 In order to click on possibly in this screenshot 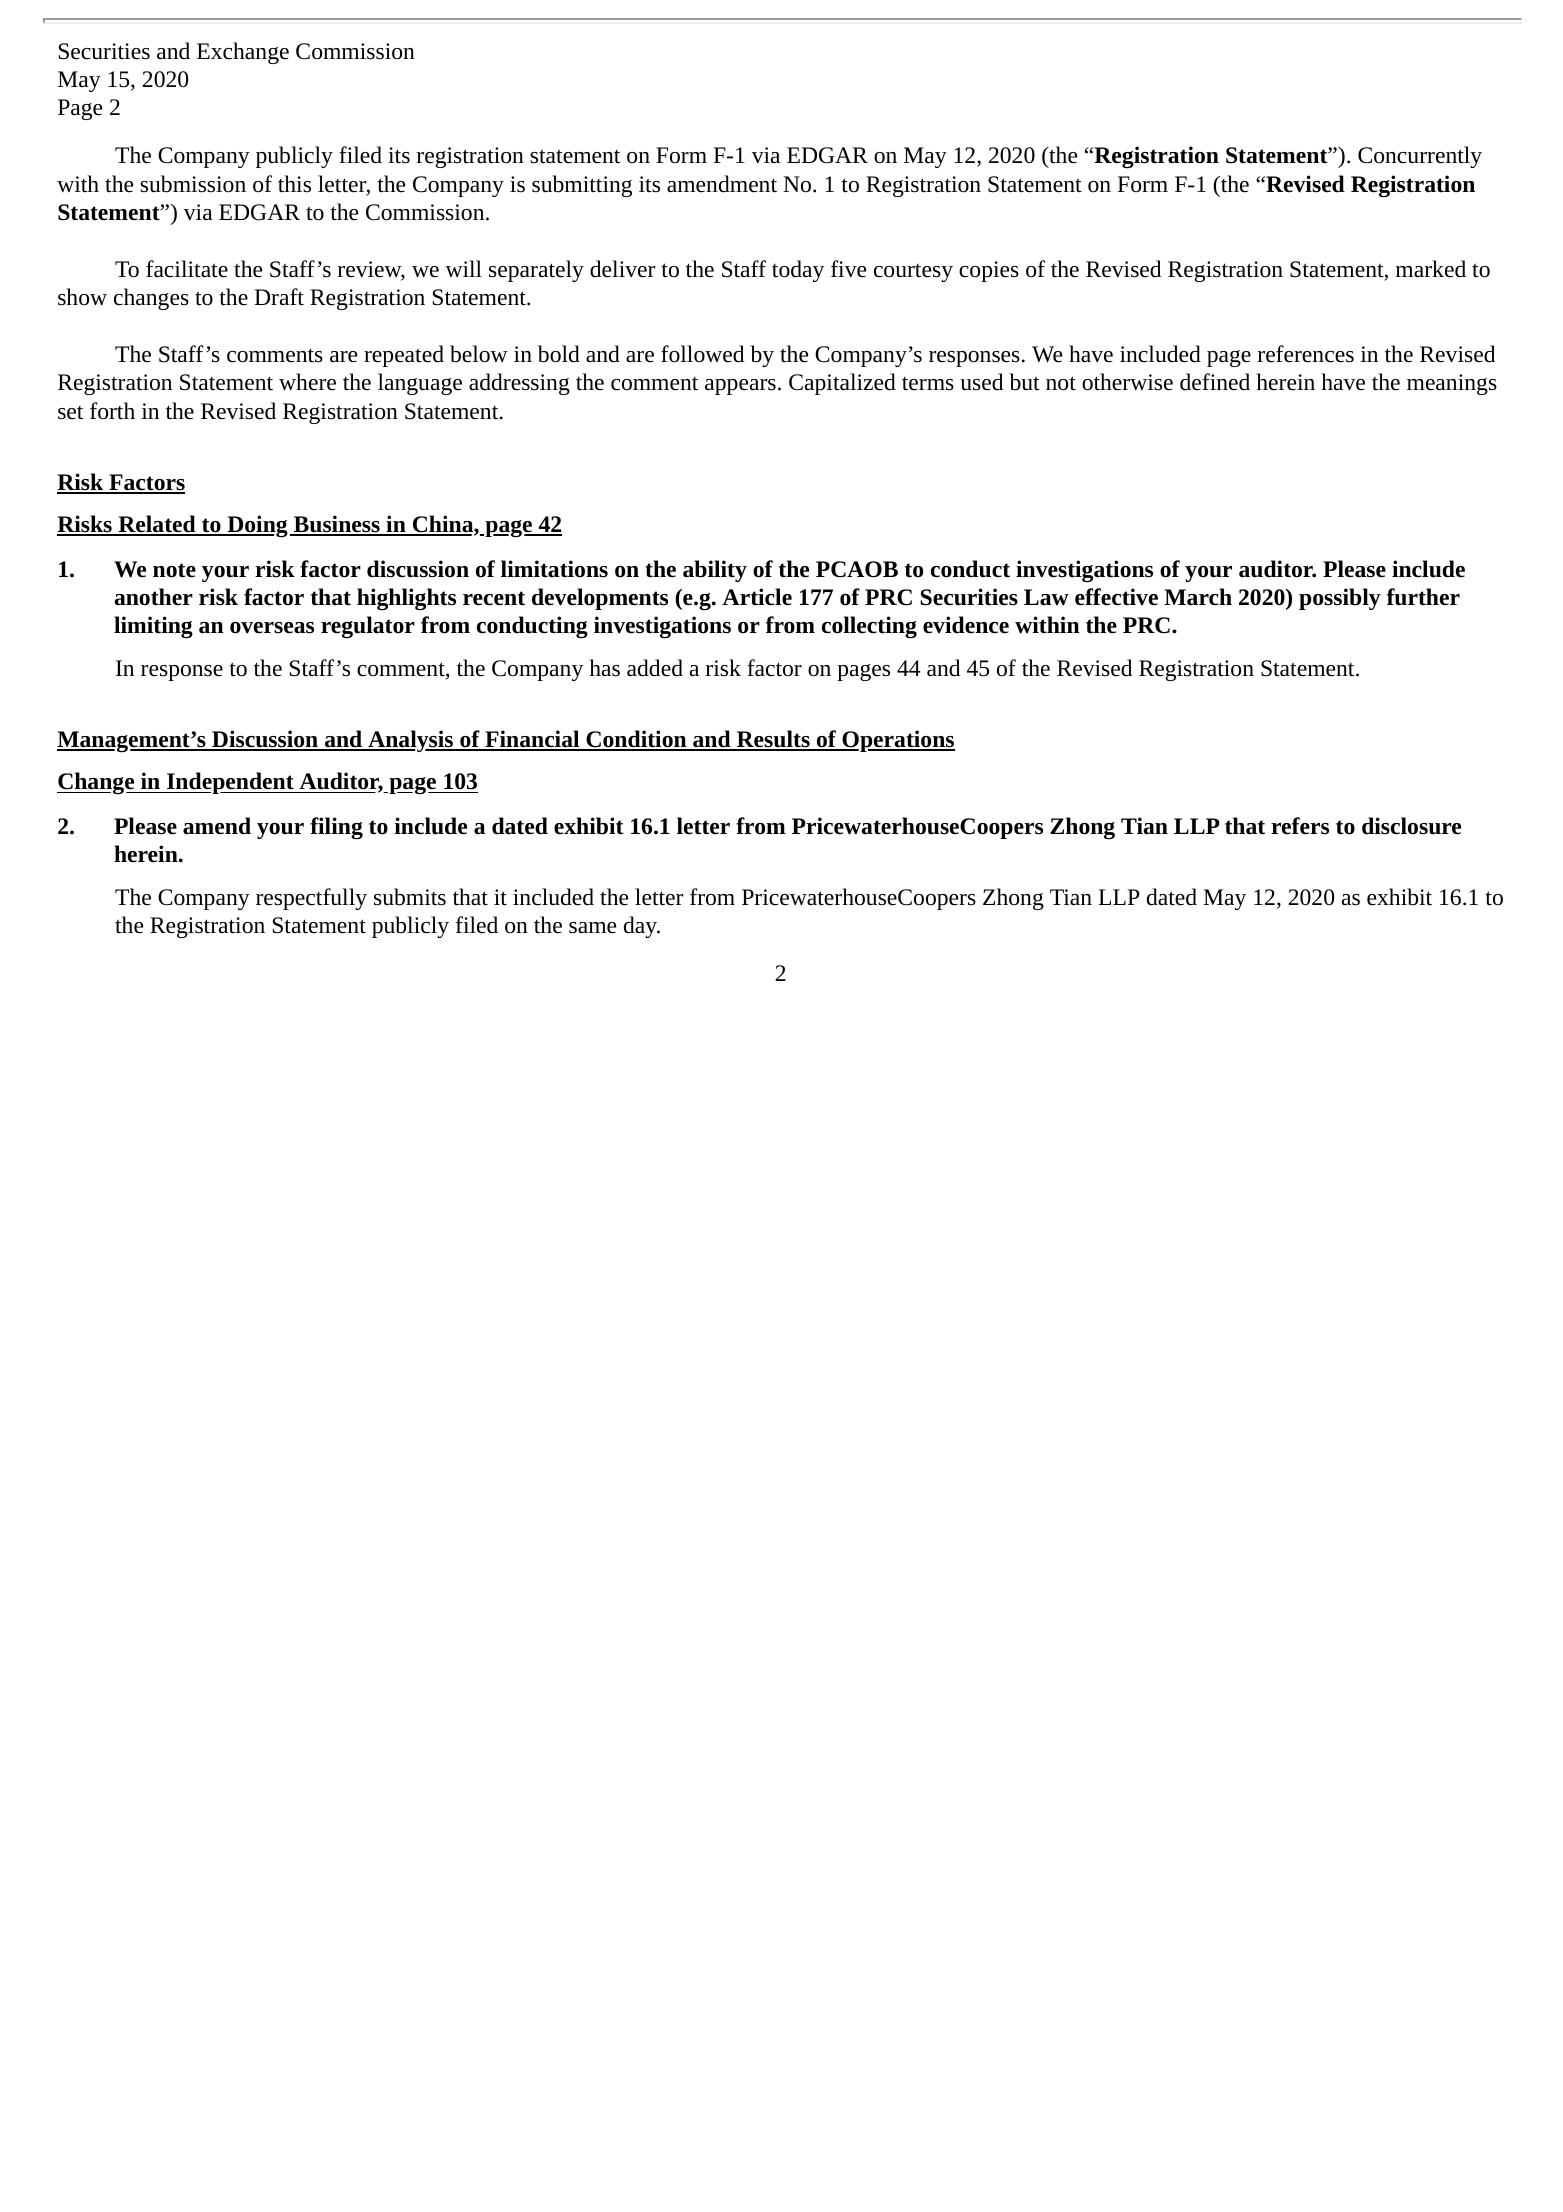, I will do `click(1340, 599)`.
